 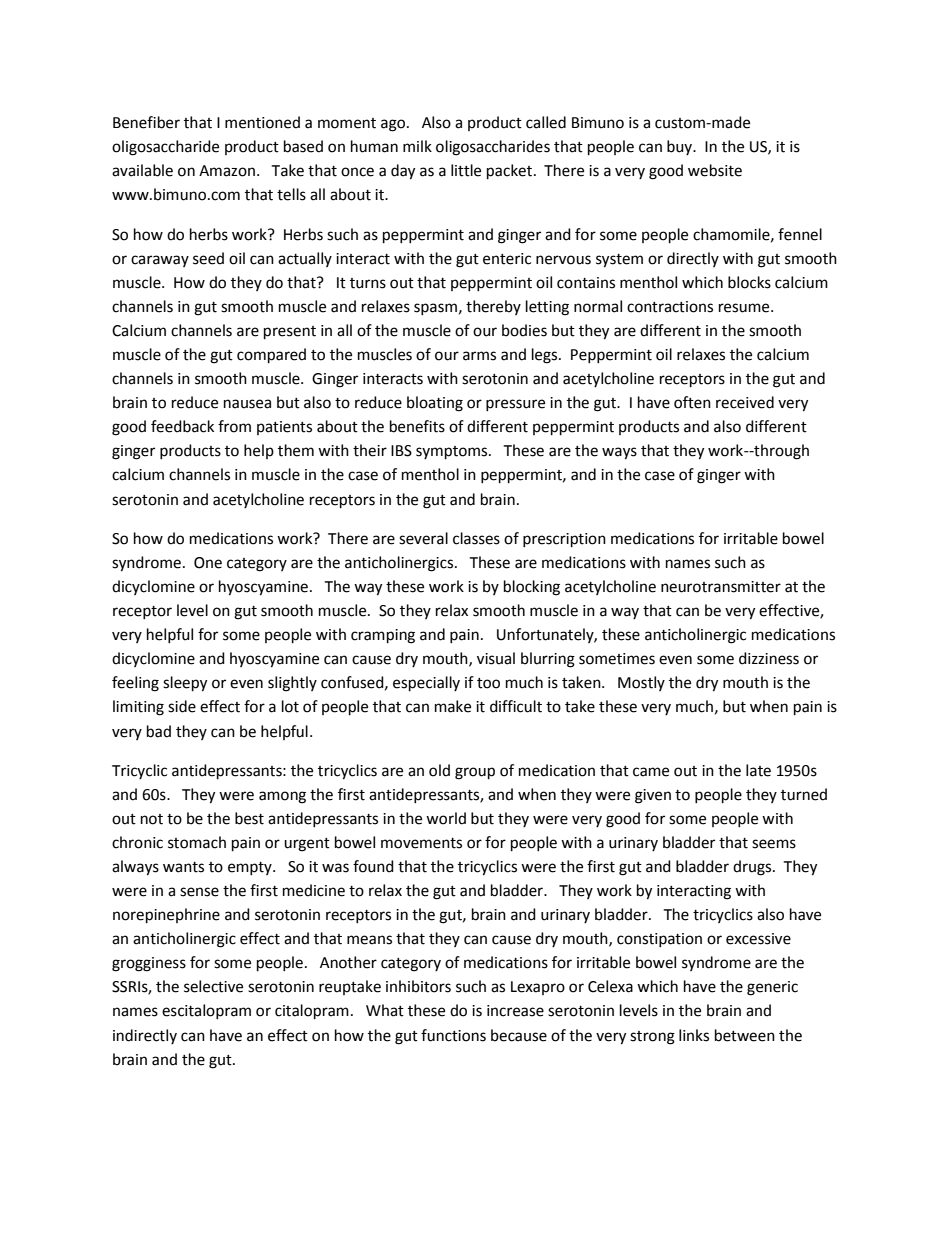 What do you see at coordinates (213, 986) in the screenshot?
I see `selective` at bounding box center [213, 986].
